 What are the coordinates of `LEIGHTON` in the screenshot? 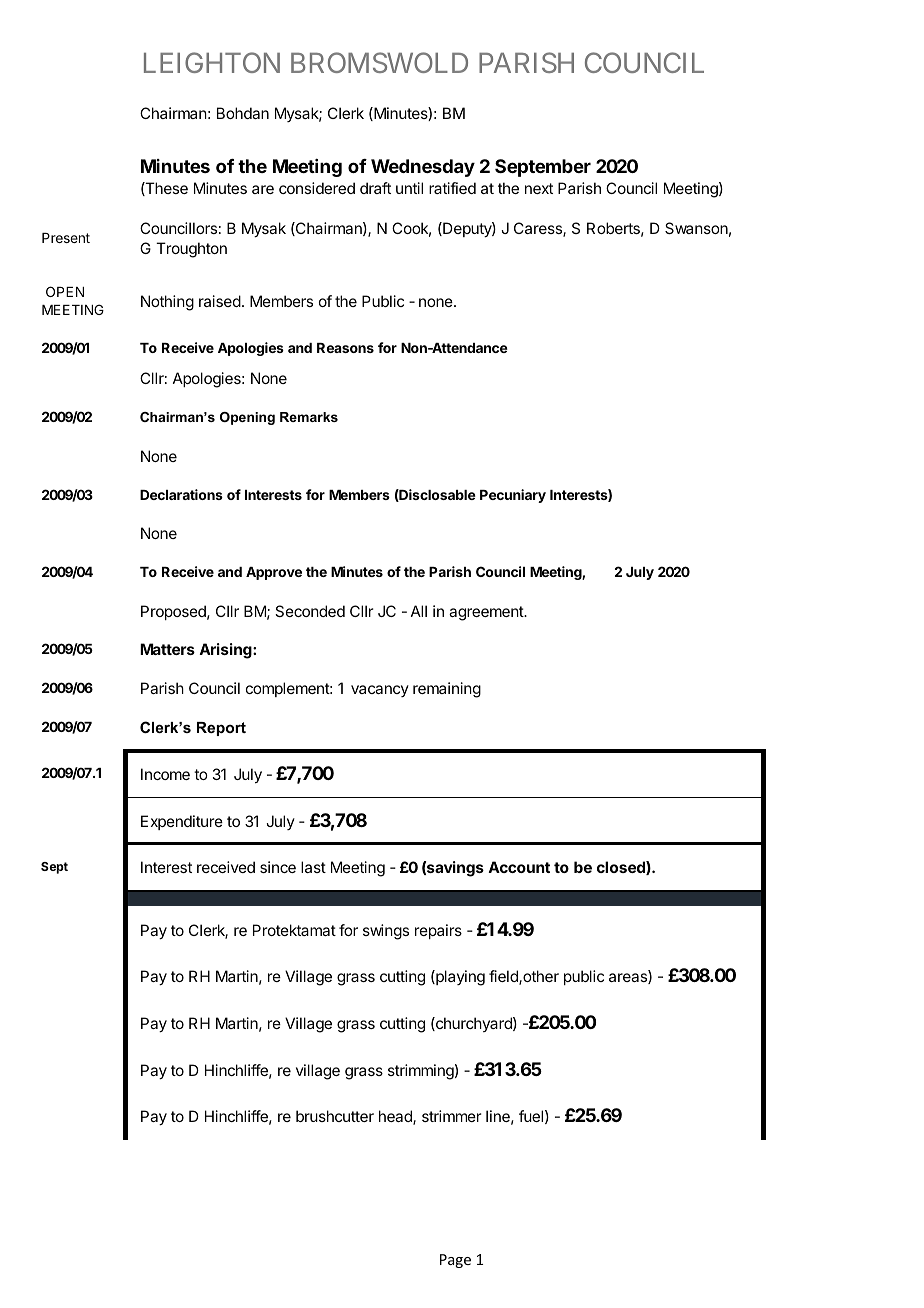 It's located at (212, 62).
